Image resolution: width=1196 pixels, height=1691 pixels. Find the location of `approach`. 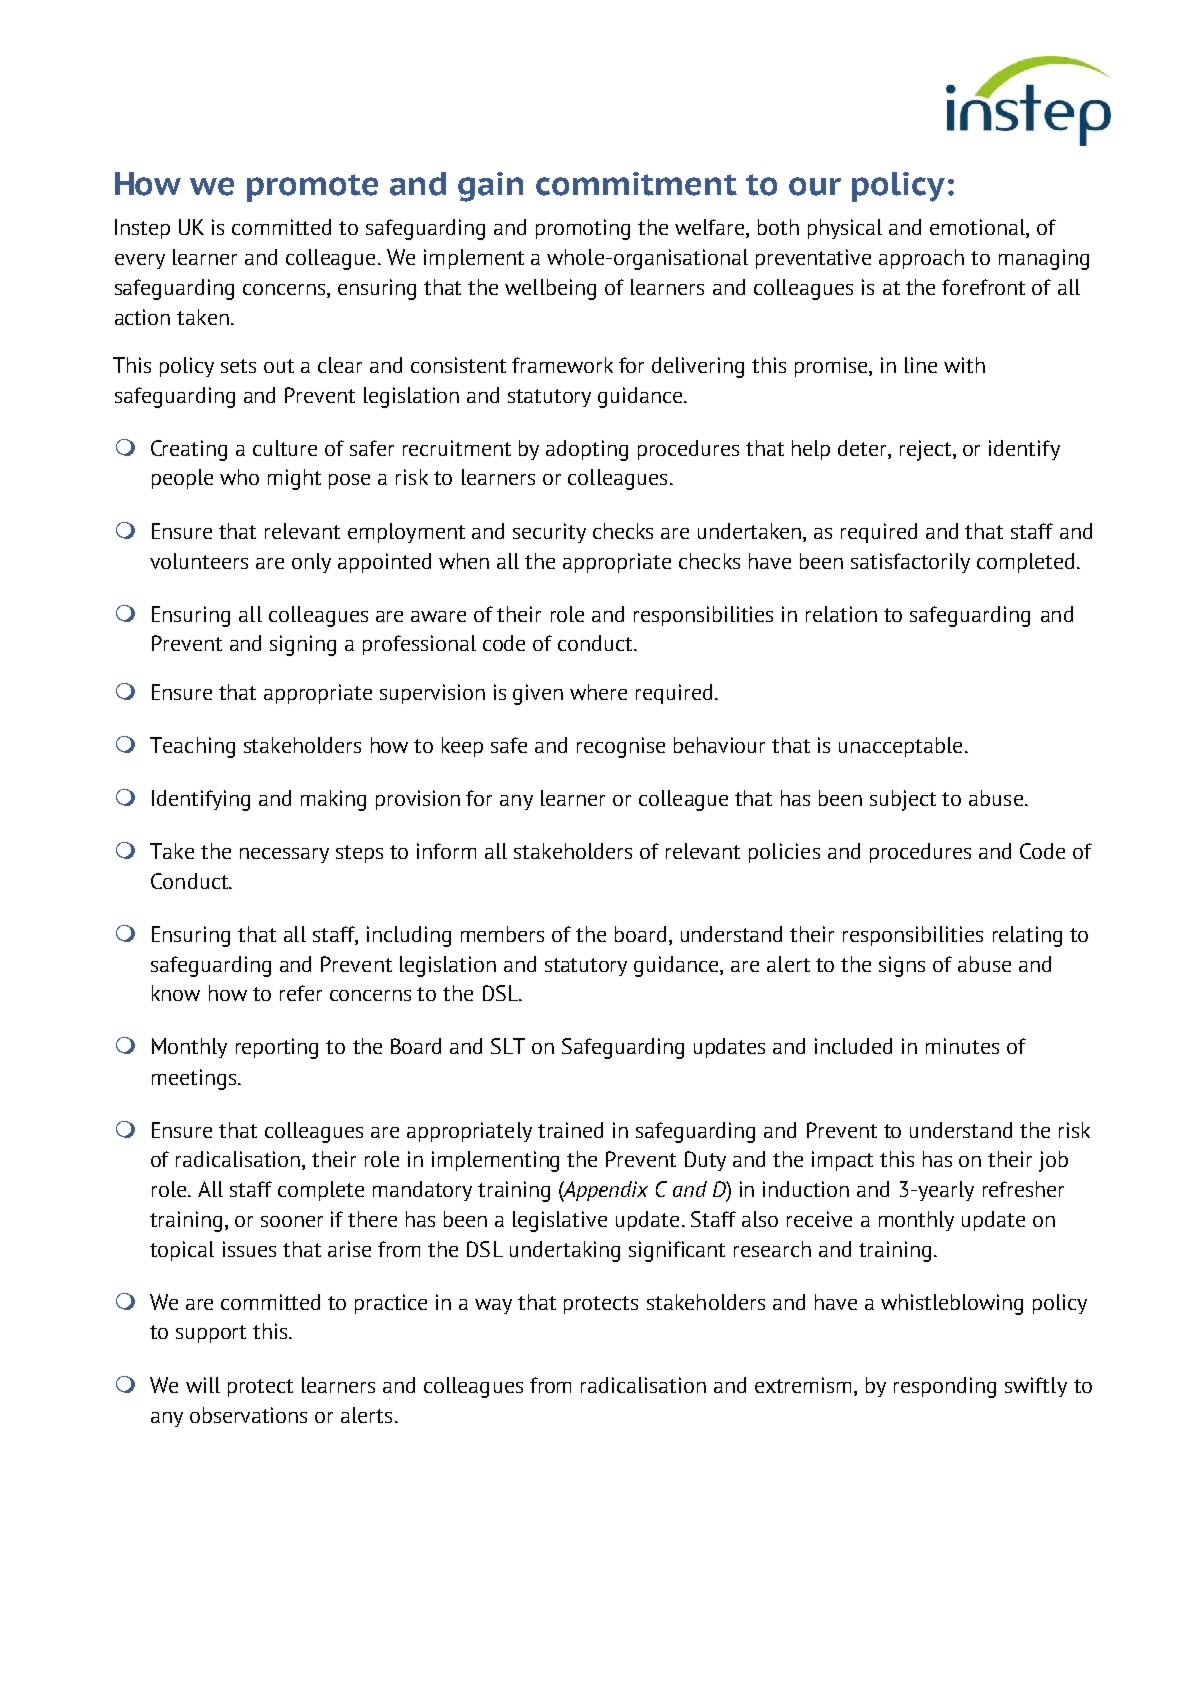

approach is located at coordinates (921, 259).
